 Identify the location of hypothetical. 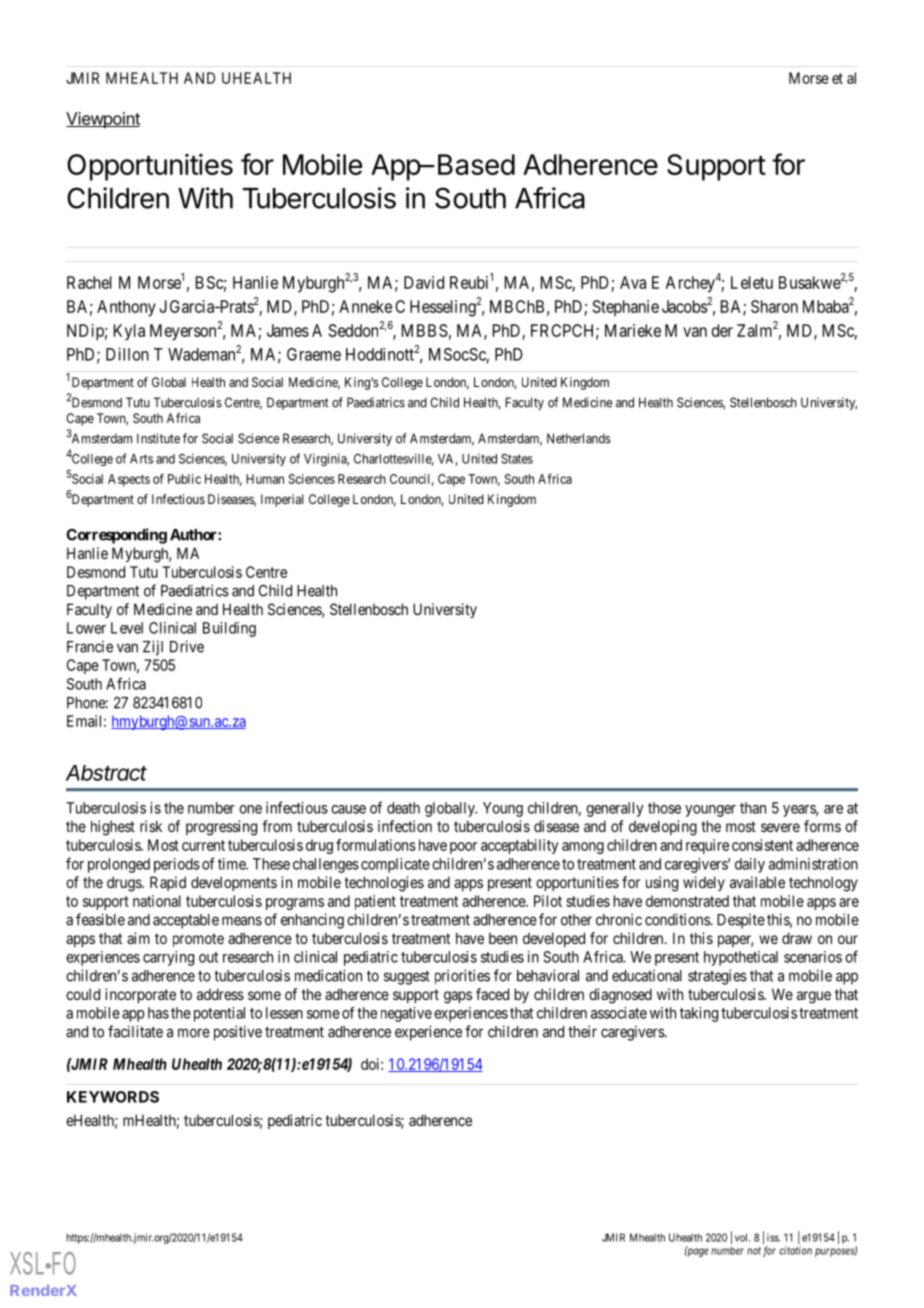
(741, 958).
